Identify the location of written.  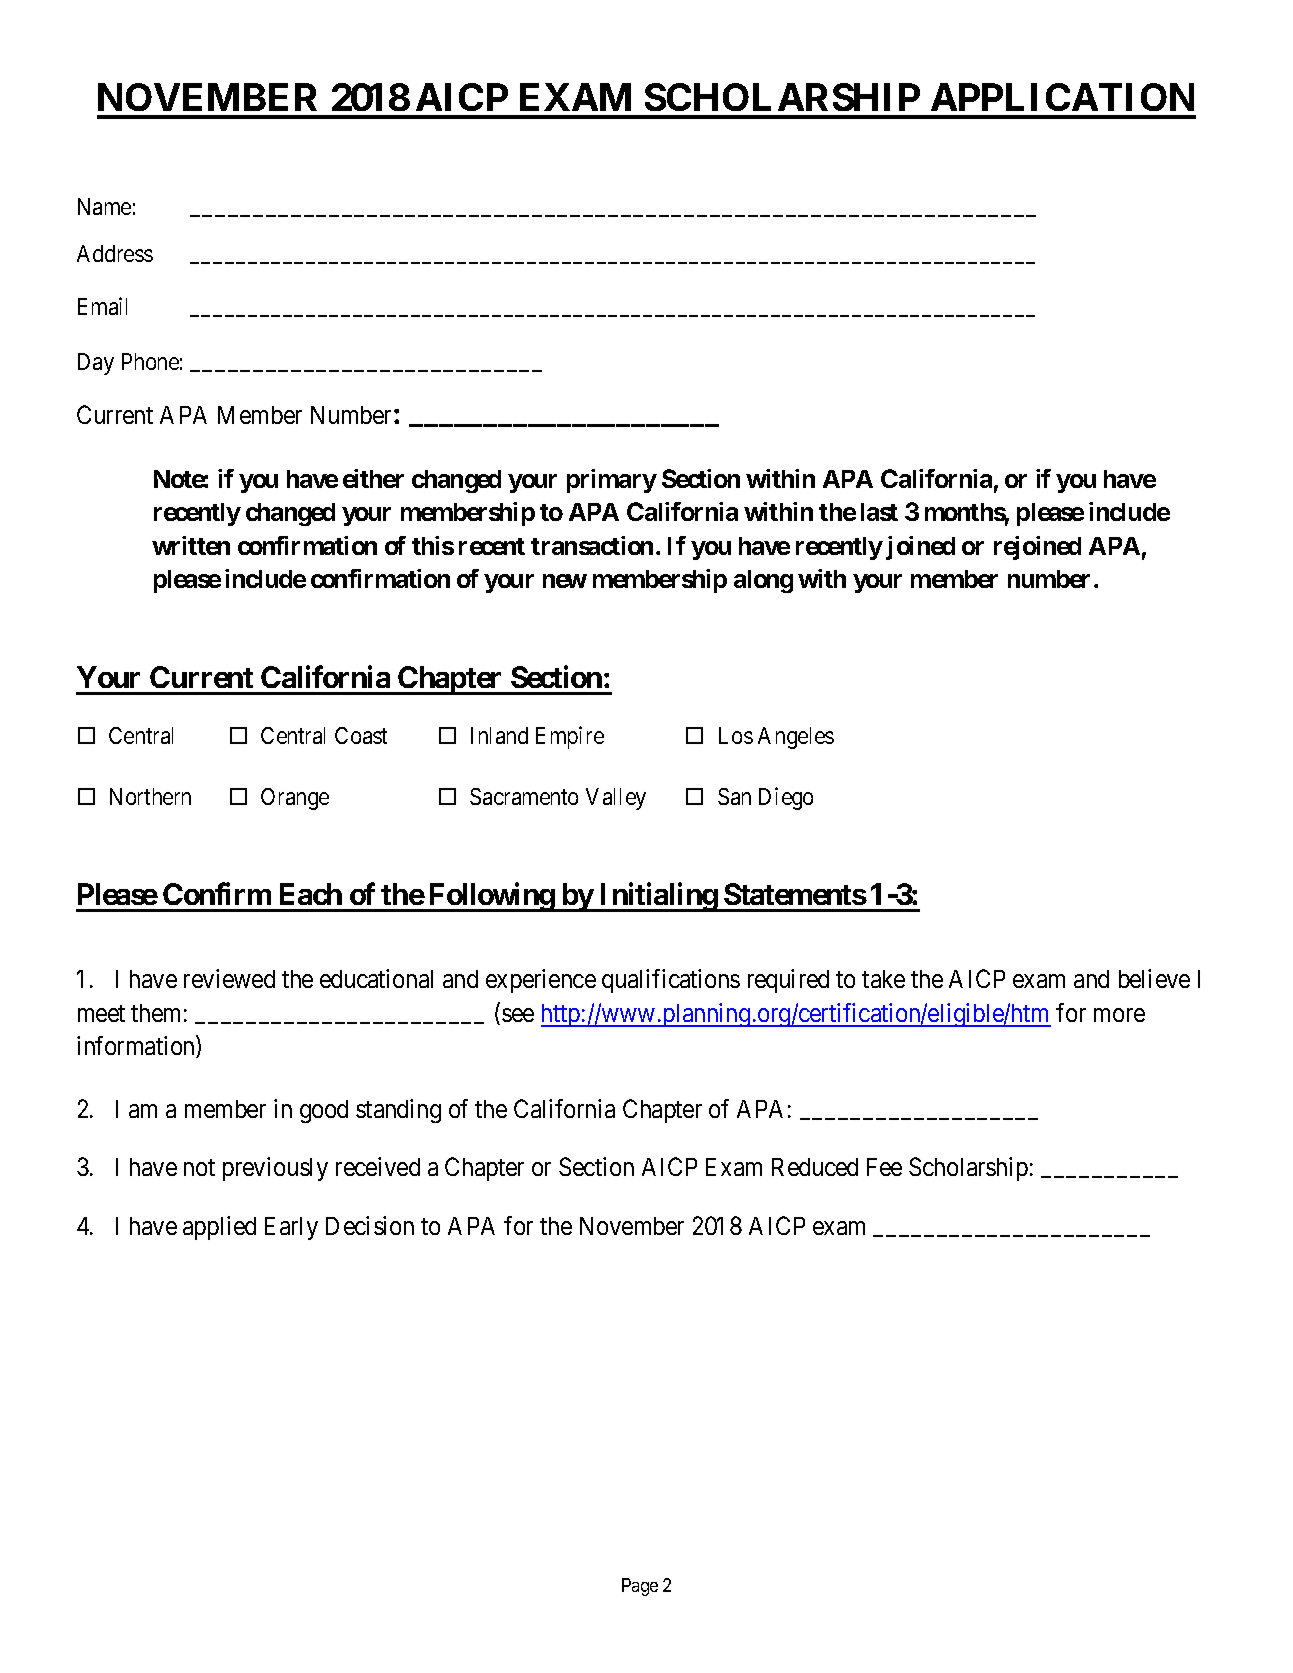
(191, 545).
